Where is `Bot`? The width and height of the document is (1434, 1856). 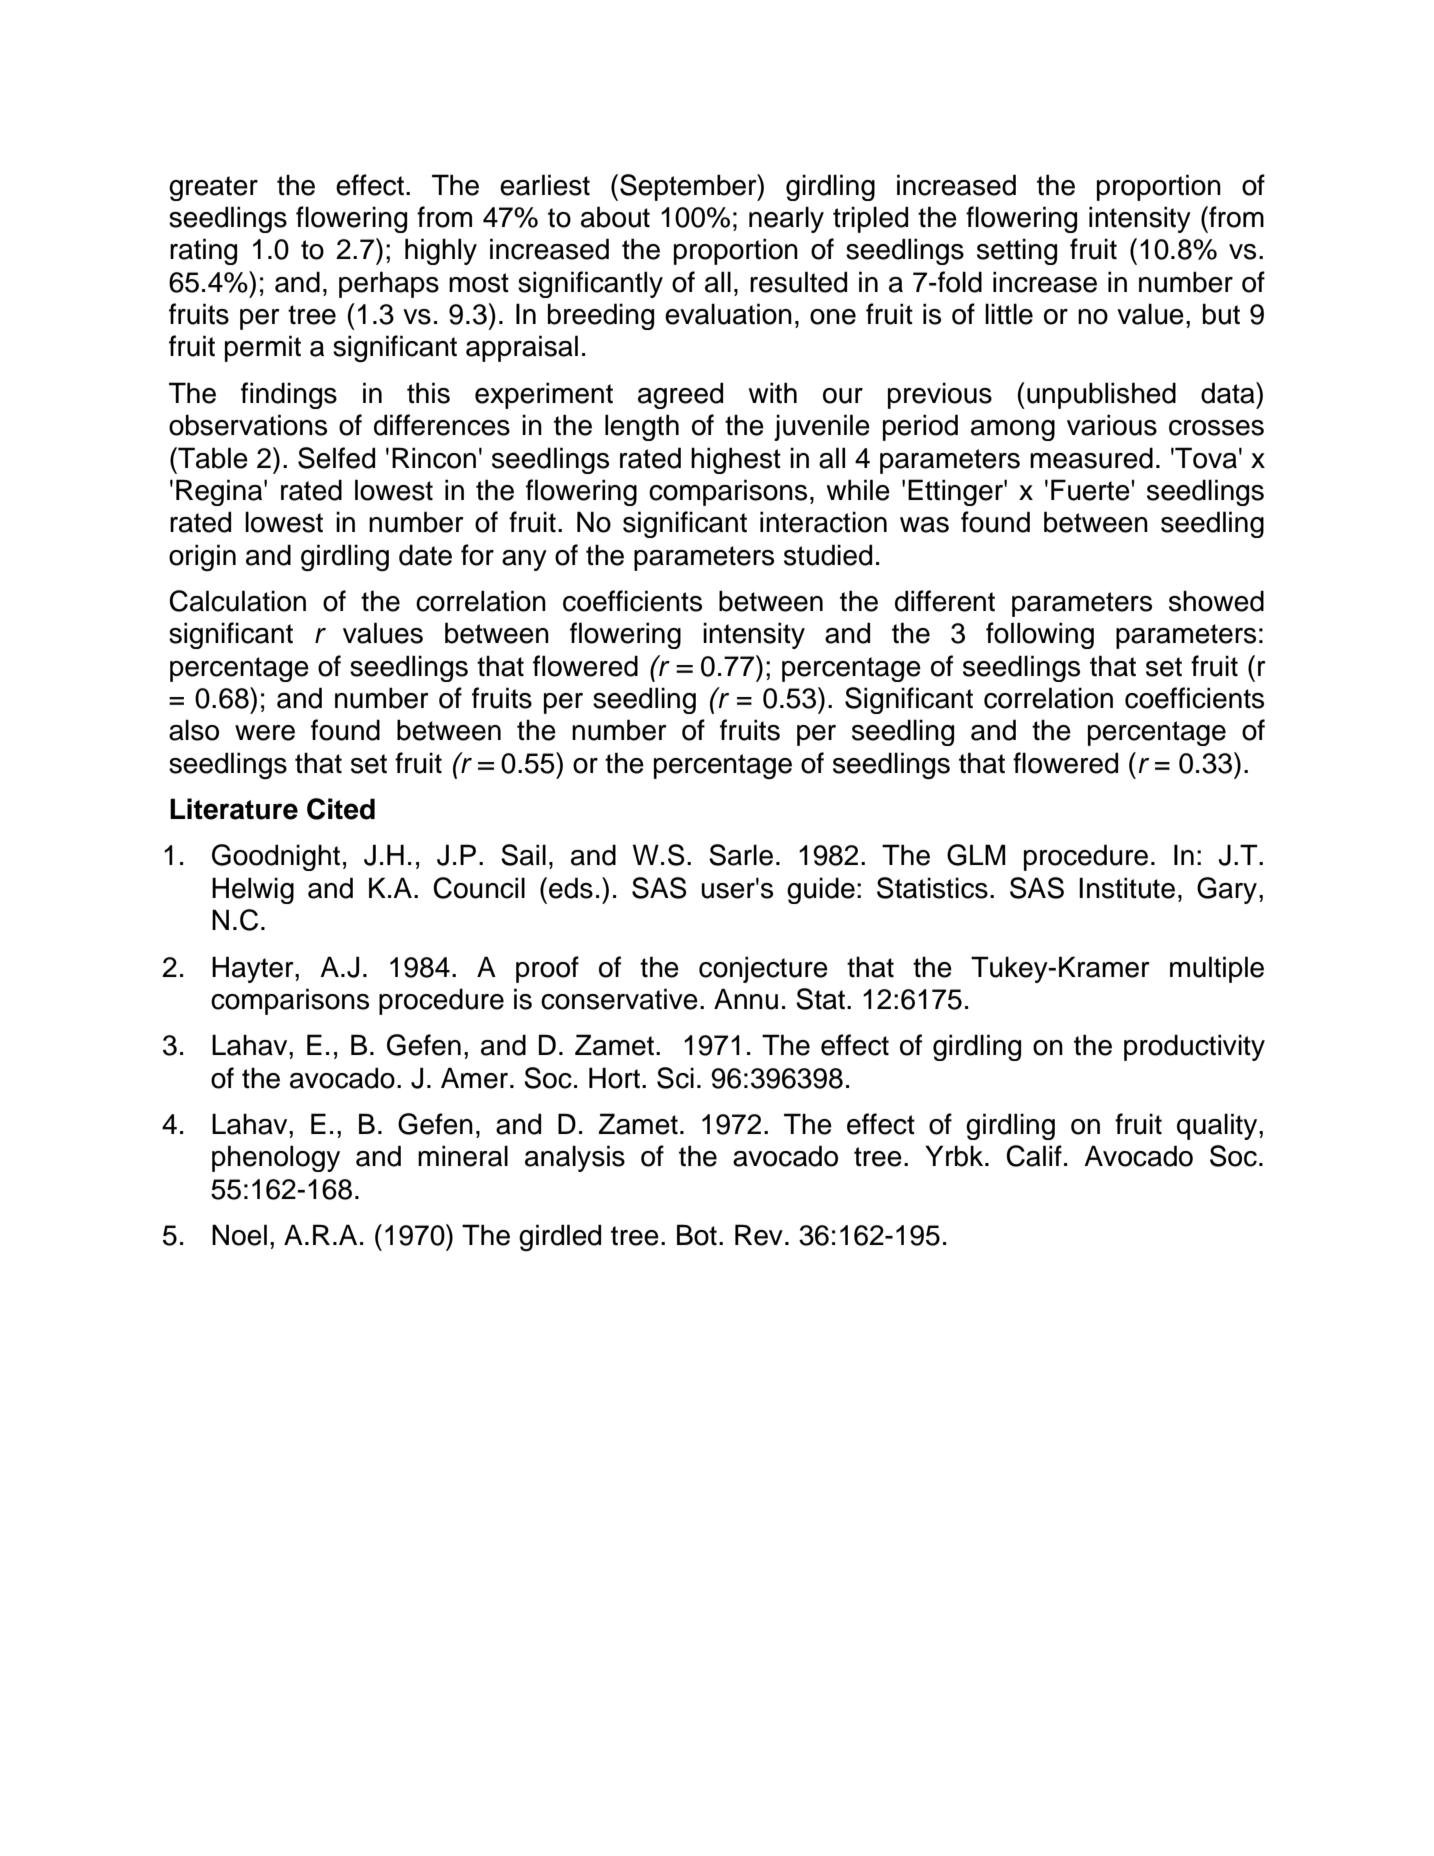 Bot is located at coordinates (697, 1235).
